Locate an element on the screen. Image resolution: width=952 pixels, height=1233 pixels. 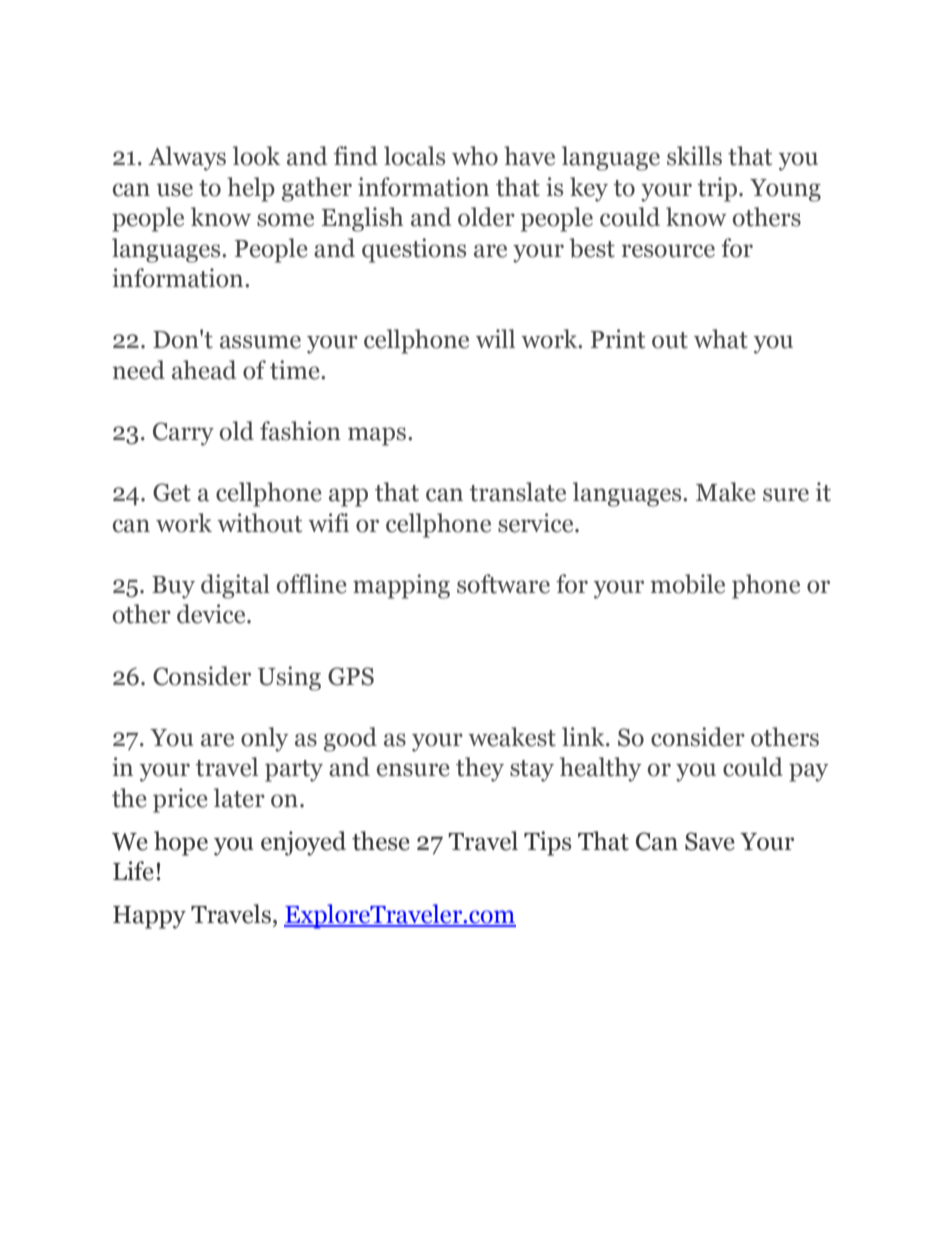
help is located at coordinates (251, 189).
